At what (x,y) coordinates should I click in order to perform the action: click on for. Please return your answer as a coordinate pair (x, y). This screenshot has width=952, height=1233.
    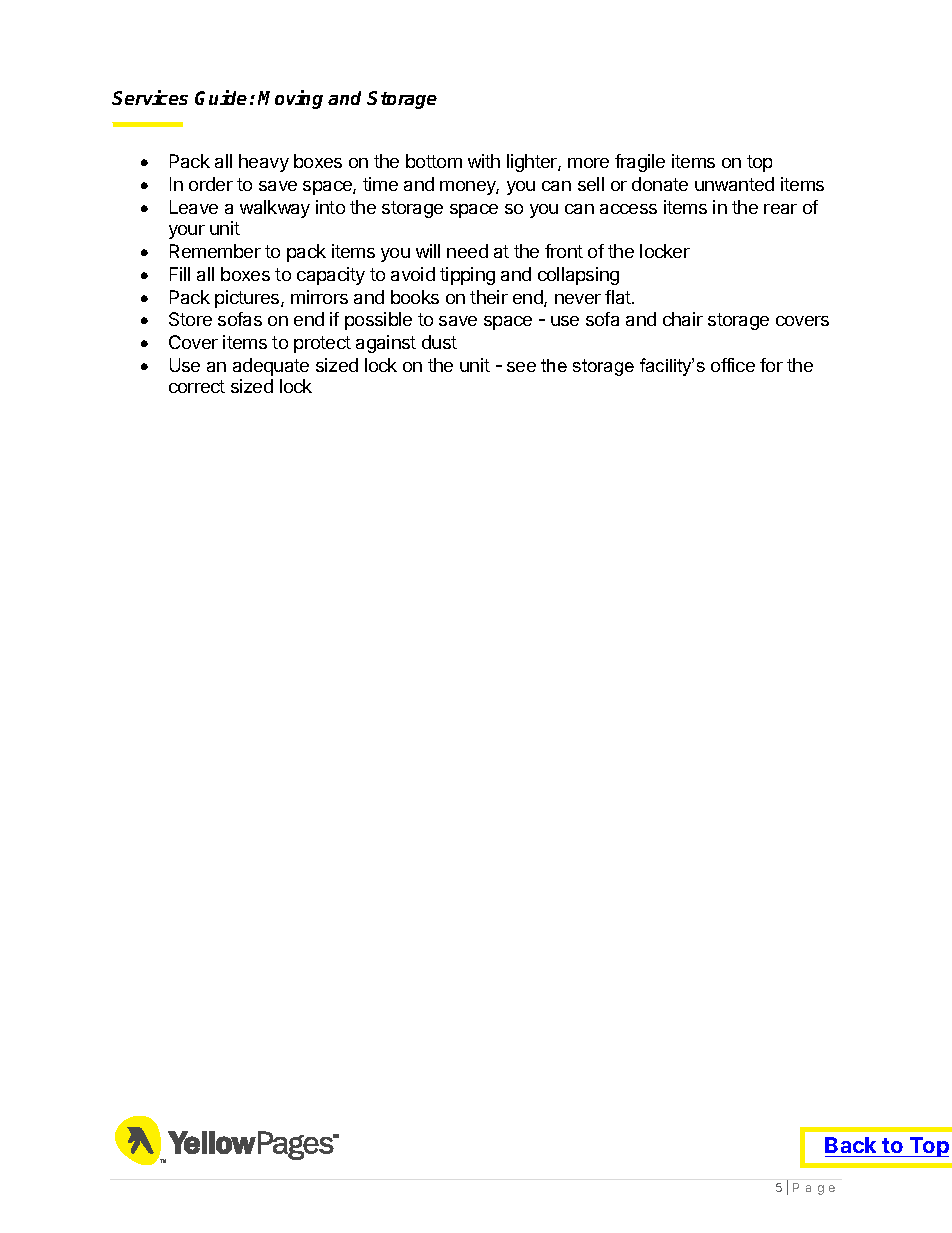
    Looking at the image, I should click on (771, 365).
